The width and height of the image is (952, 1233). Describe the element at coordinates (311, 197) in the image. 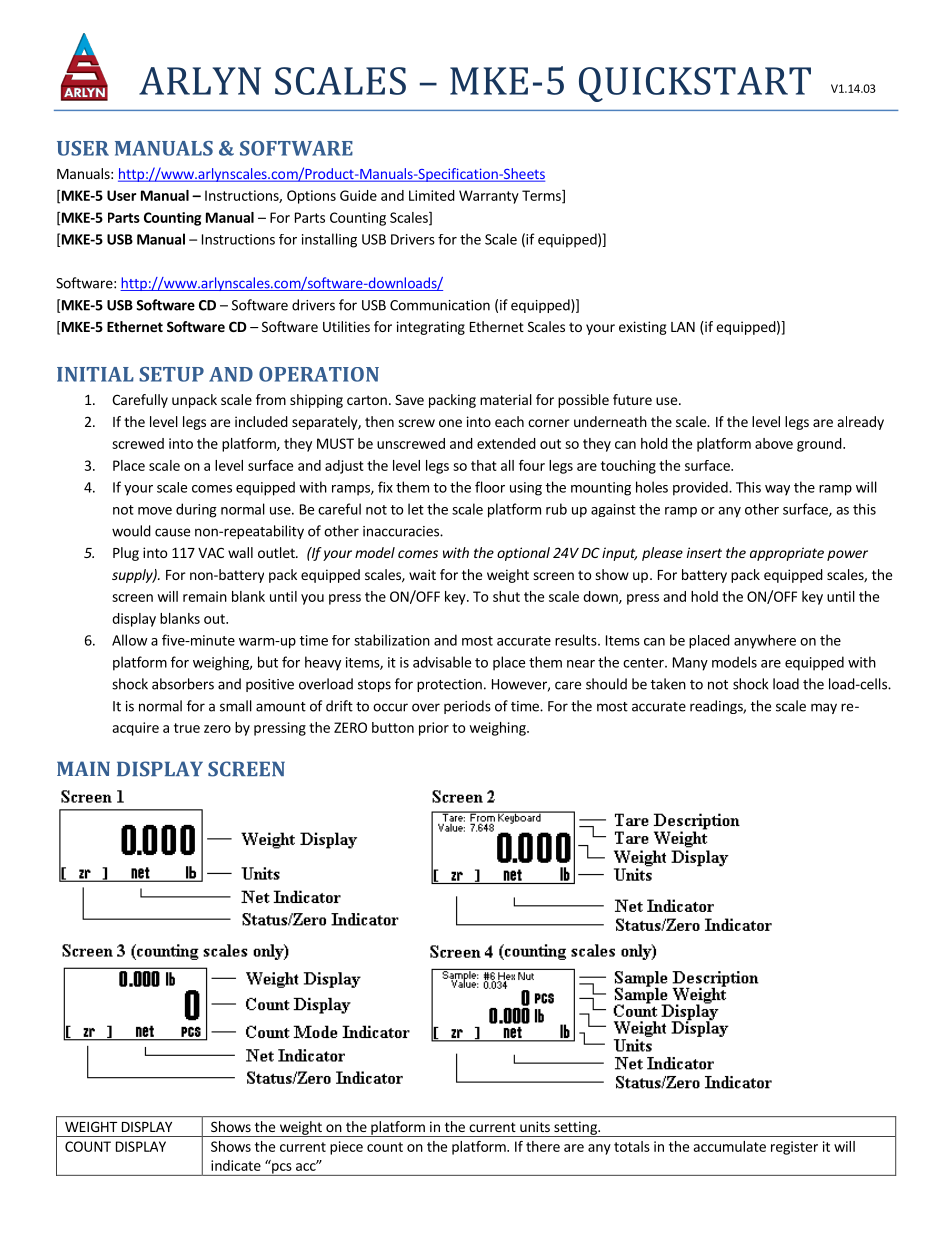

I see `Options` at that location.
